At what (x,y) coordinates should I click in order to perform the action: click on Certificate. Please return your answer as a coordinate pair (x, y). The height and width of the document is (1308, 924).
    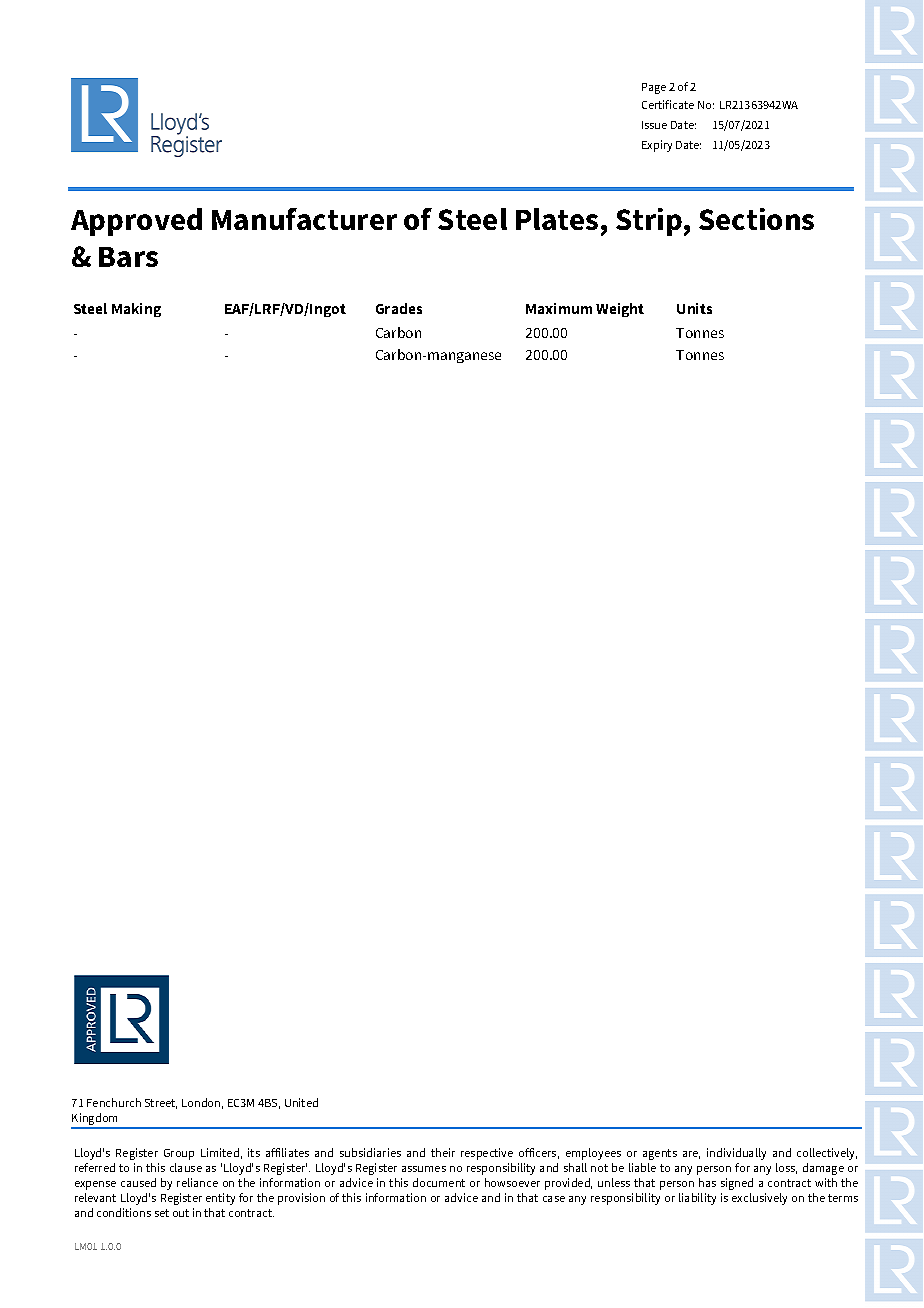
    Looking at the image, I should click on (668, 104).
